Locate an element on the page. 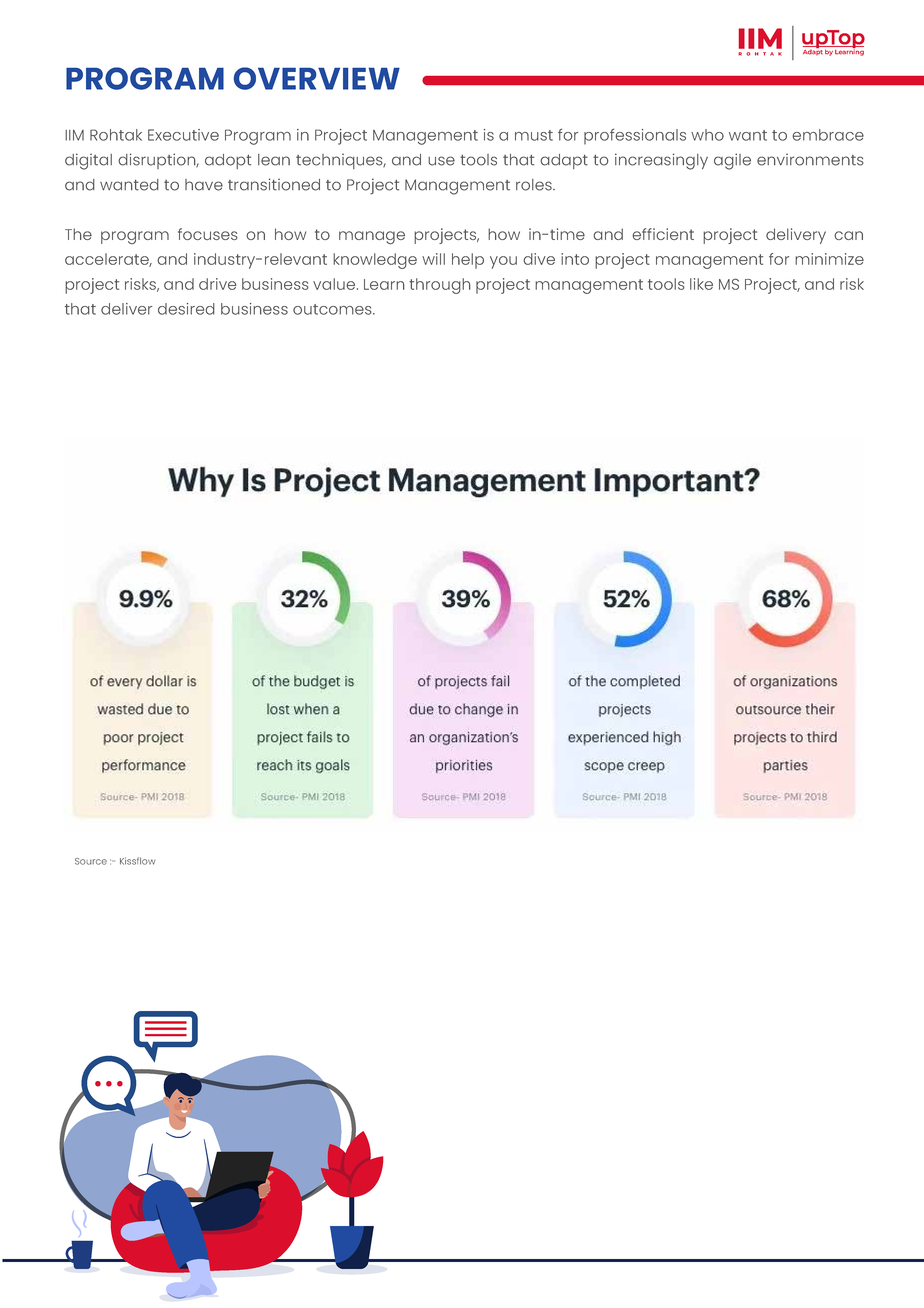 The height and width of the page is (1308, 924). you is located at coordinates (503, 262).
